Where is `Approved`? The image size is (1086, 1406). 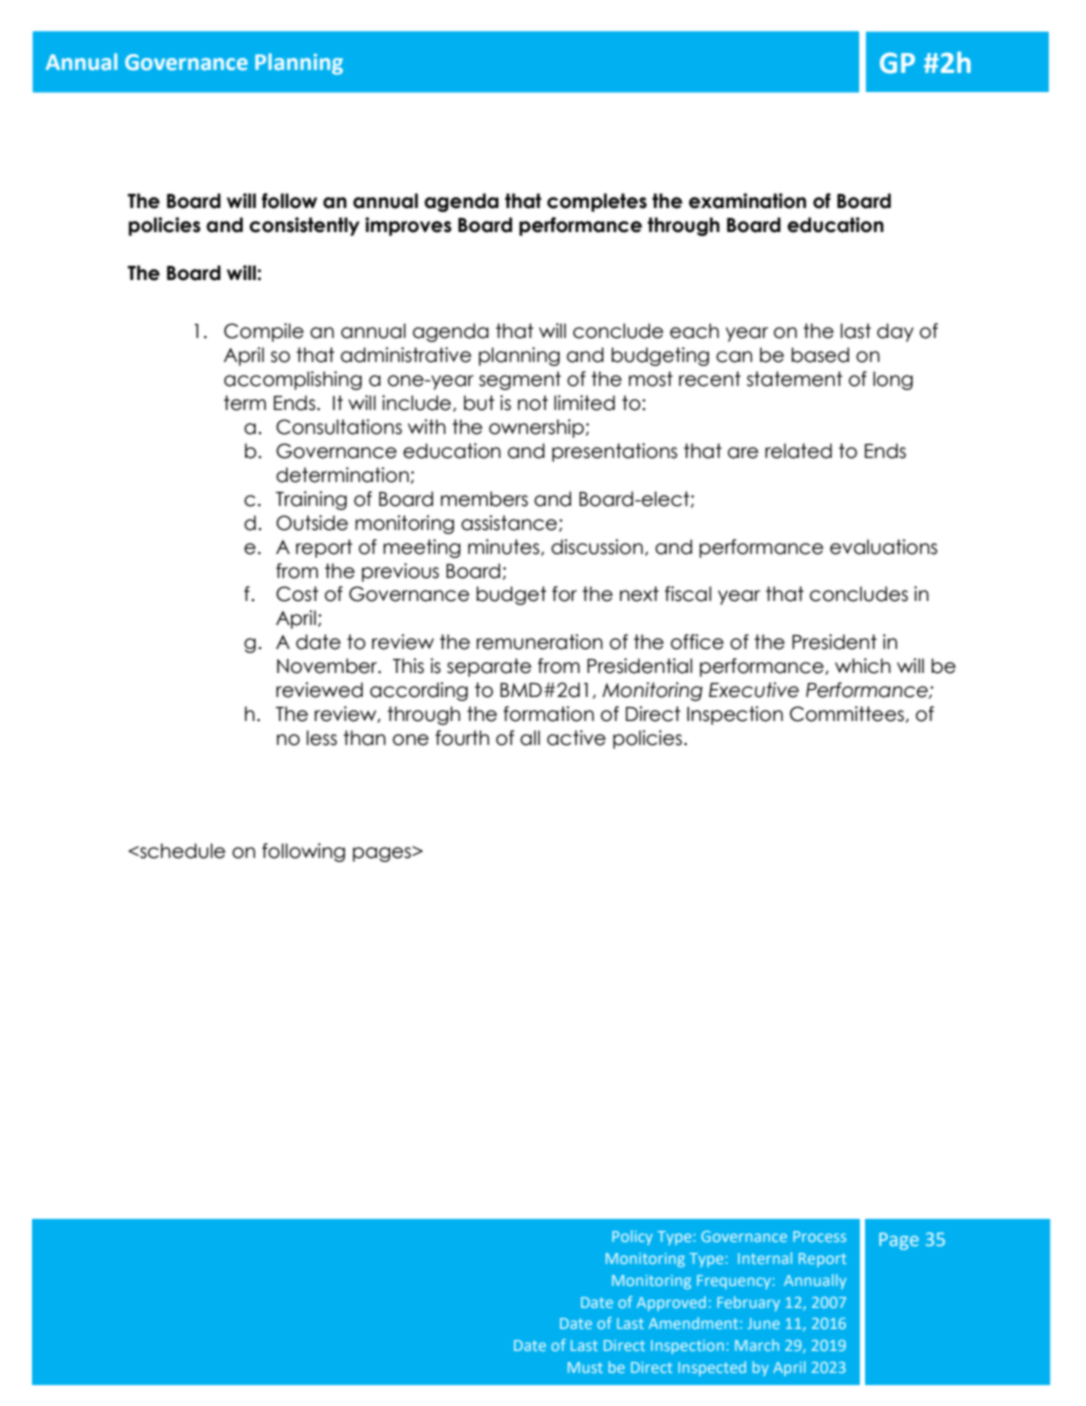
Approved is located at coordinates (671, 1303).
